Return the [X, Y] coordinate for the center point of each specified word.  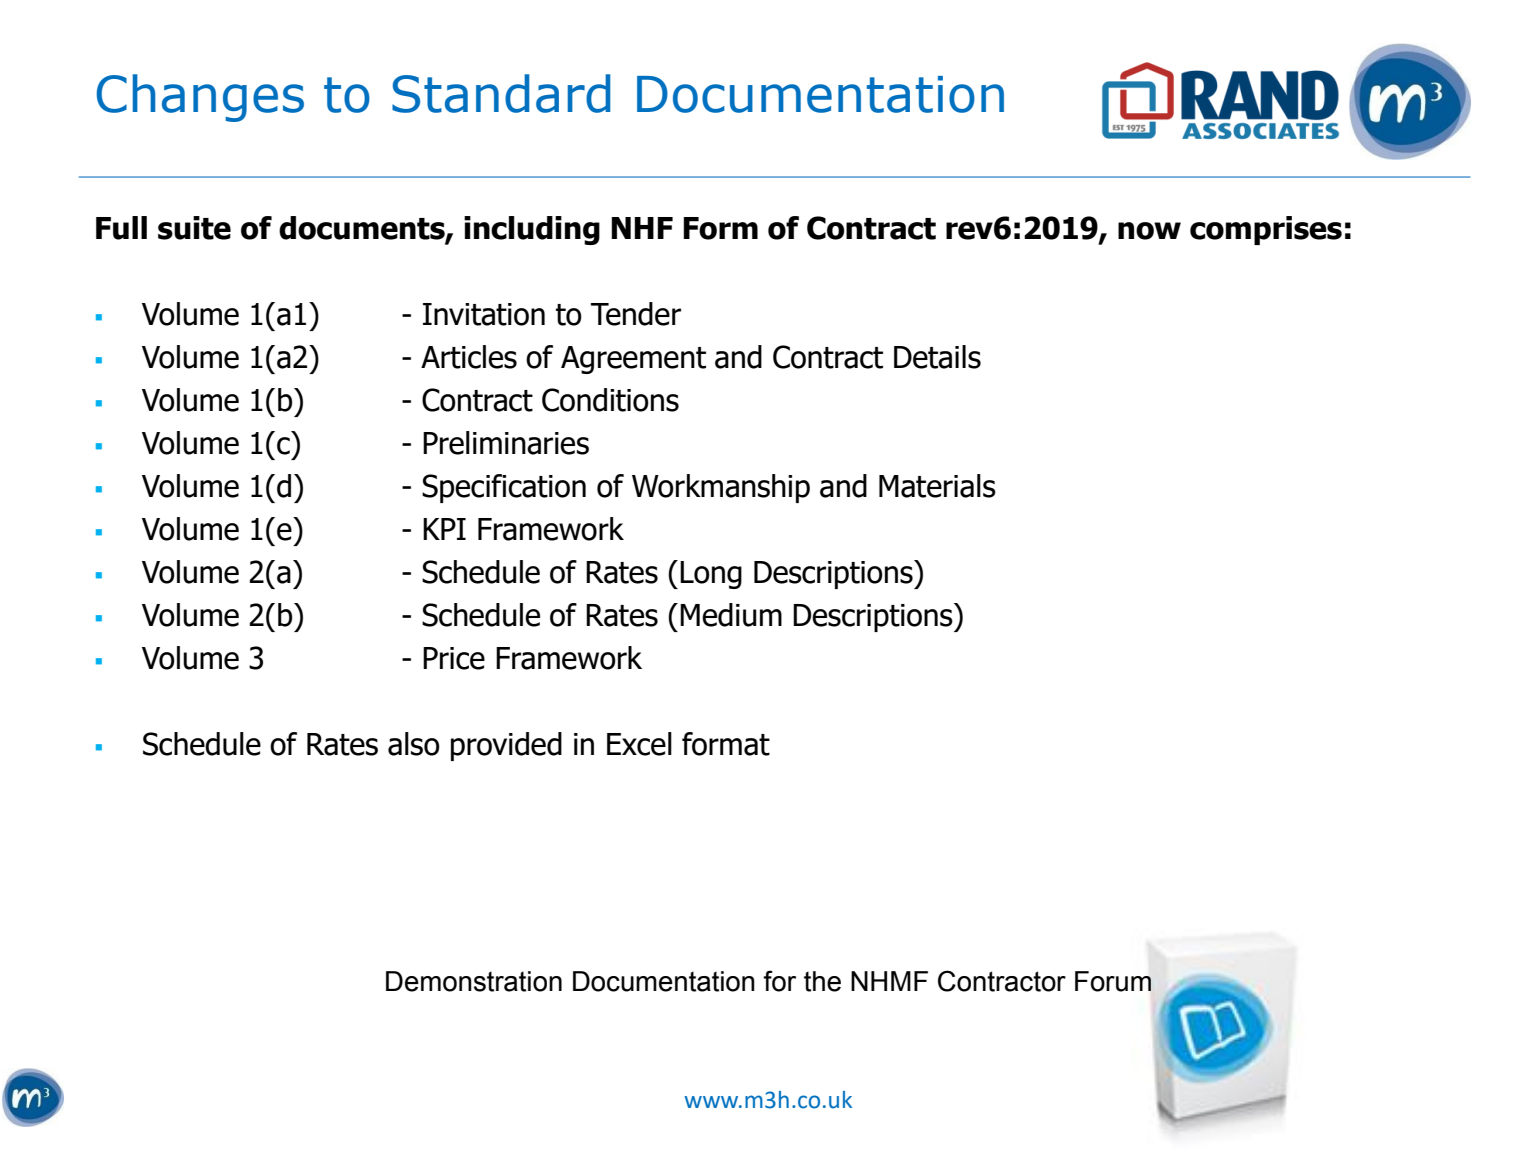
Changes [200, 98]
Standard [501, 93]
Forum [1113, 981]
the [822, 981]
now [1149, 231]
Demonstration [474, 981]
